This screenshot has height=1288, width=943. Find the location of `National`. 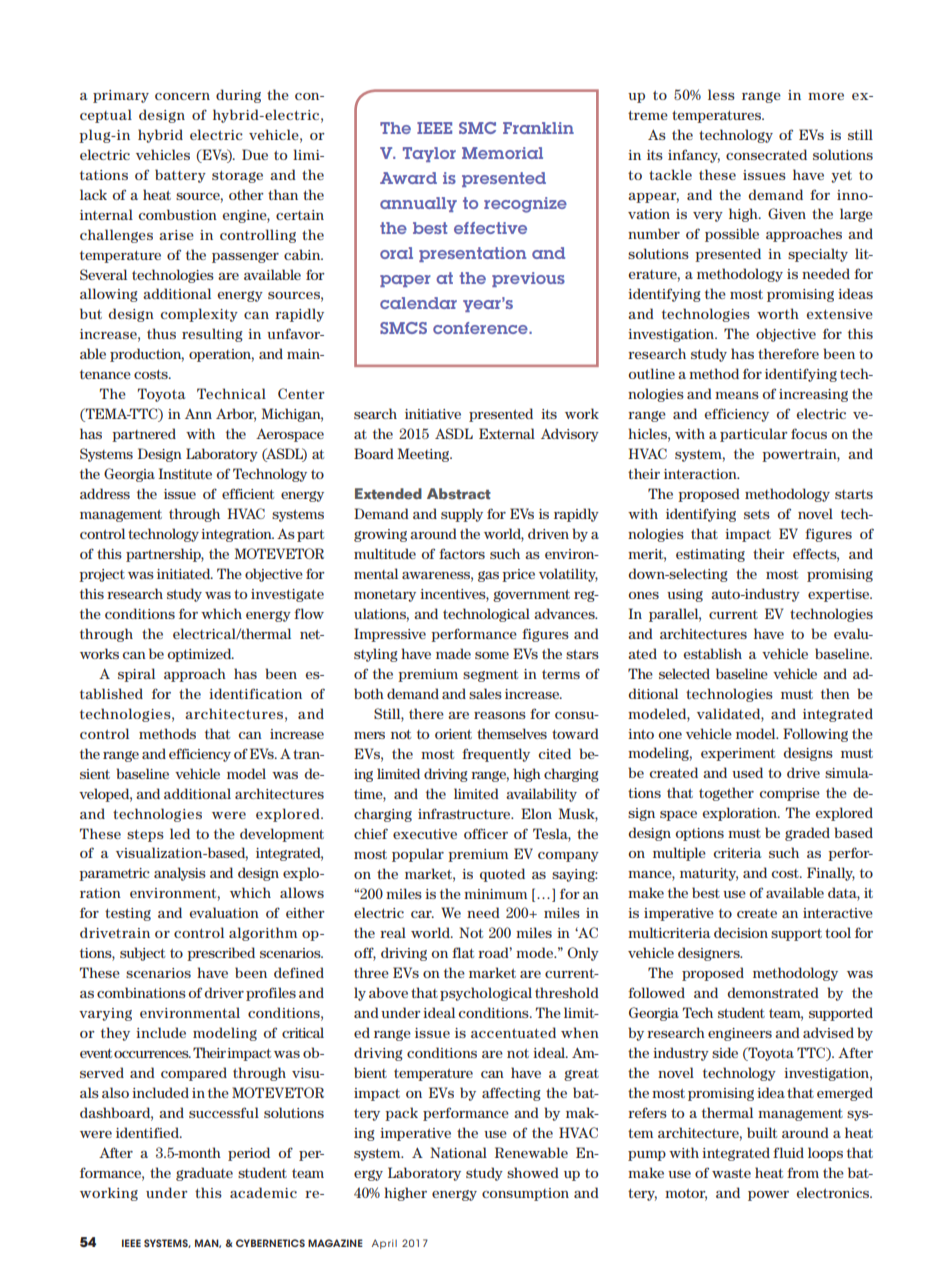

National is located at coordinates (458, 1152).
